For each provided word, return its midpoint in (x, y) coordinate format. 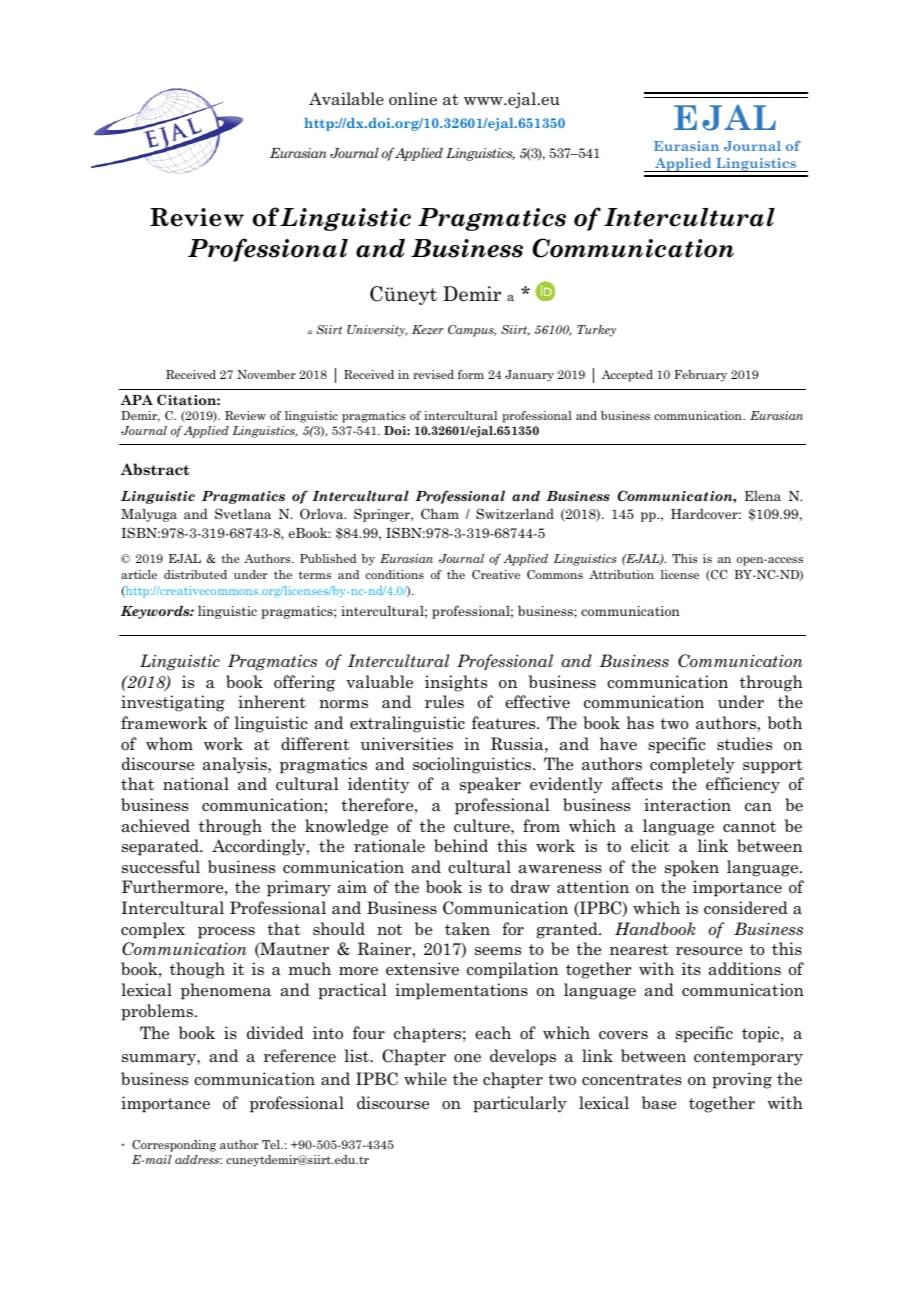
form (471, 374)
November (266, 374)
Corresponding (174, 1146)
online (413, 99)
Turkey (596, 331)
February (700, 376)
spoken (692, 868)
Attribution (621, 574)
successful (161, 867)
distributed (195, 574)
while (425, 1078)
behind (461, 845)
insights (456, 683)
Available (346, 99)
